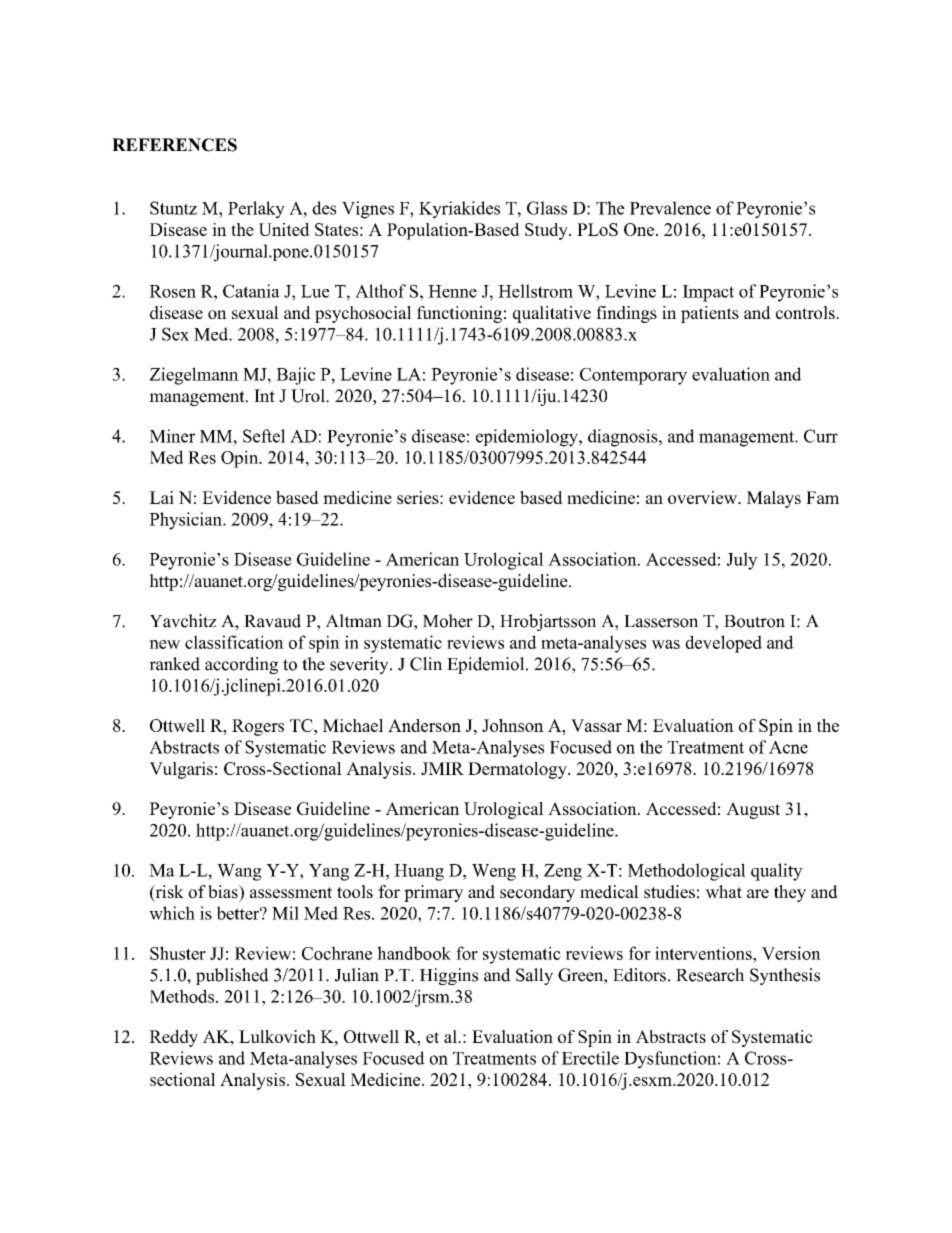  What do you see at coordinates (354, 621) in the screenshot?
I see `Altman` at bounding box center [354, 621].
